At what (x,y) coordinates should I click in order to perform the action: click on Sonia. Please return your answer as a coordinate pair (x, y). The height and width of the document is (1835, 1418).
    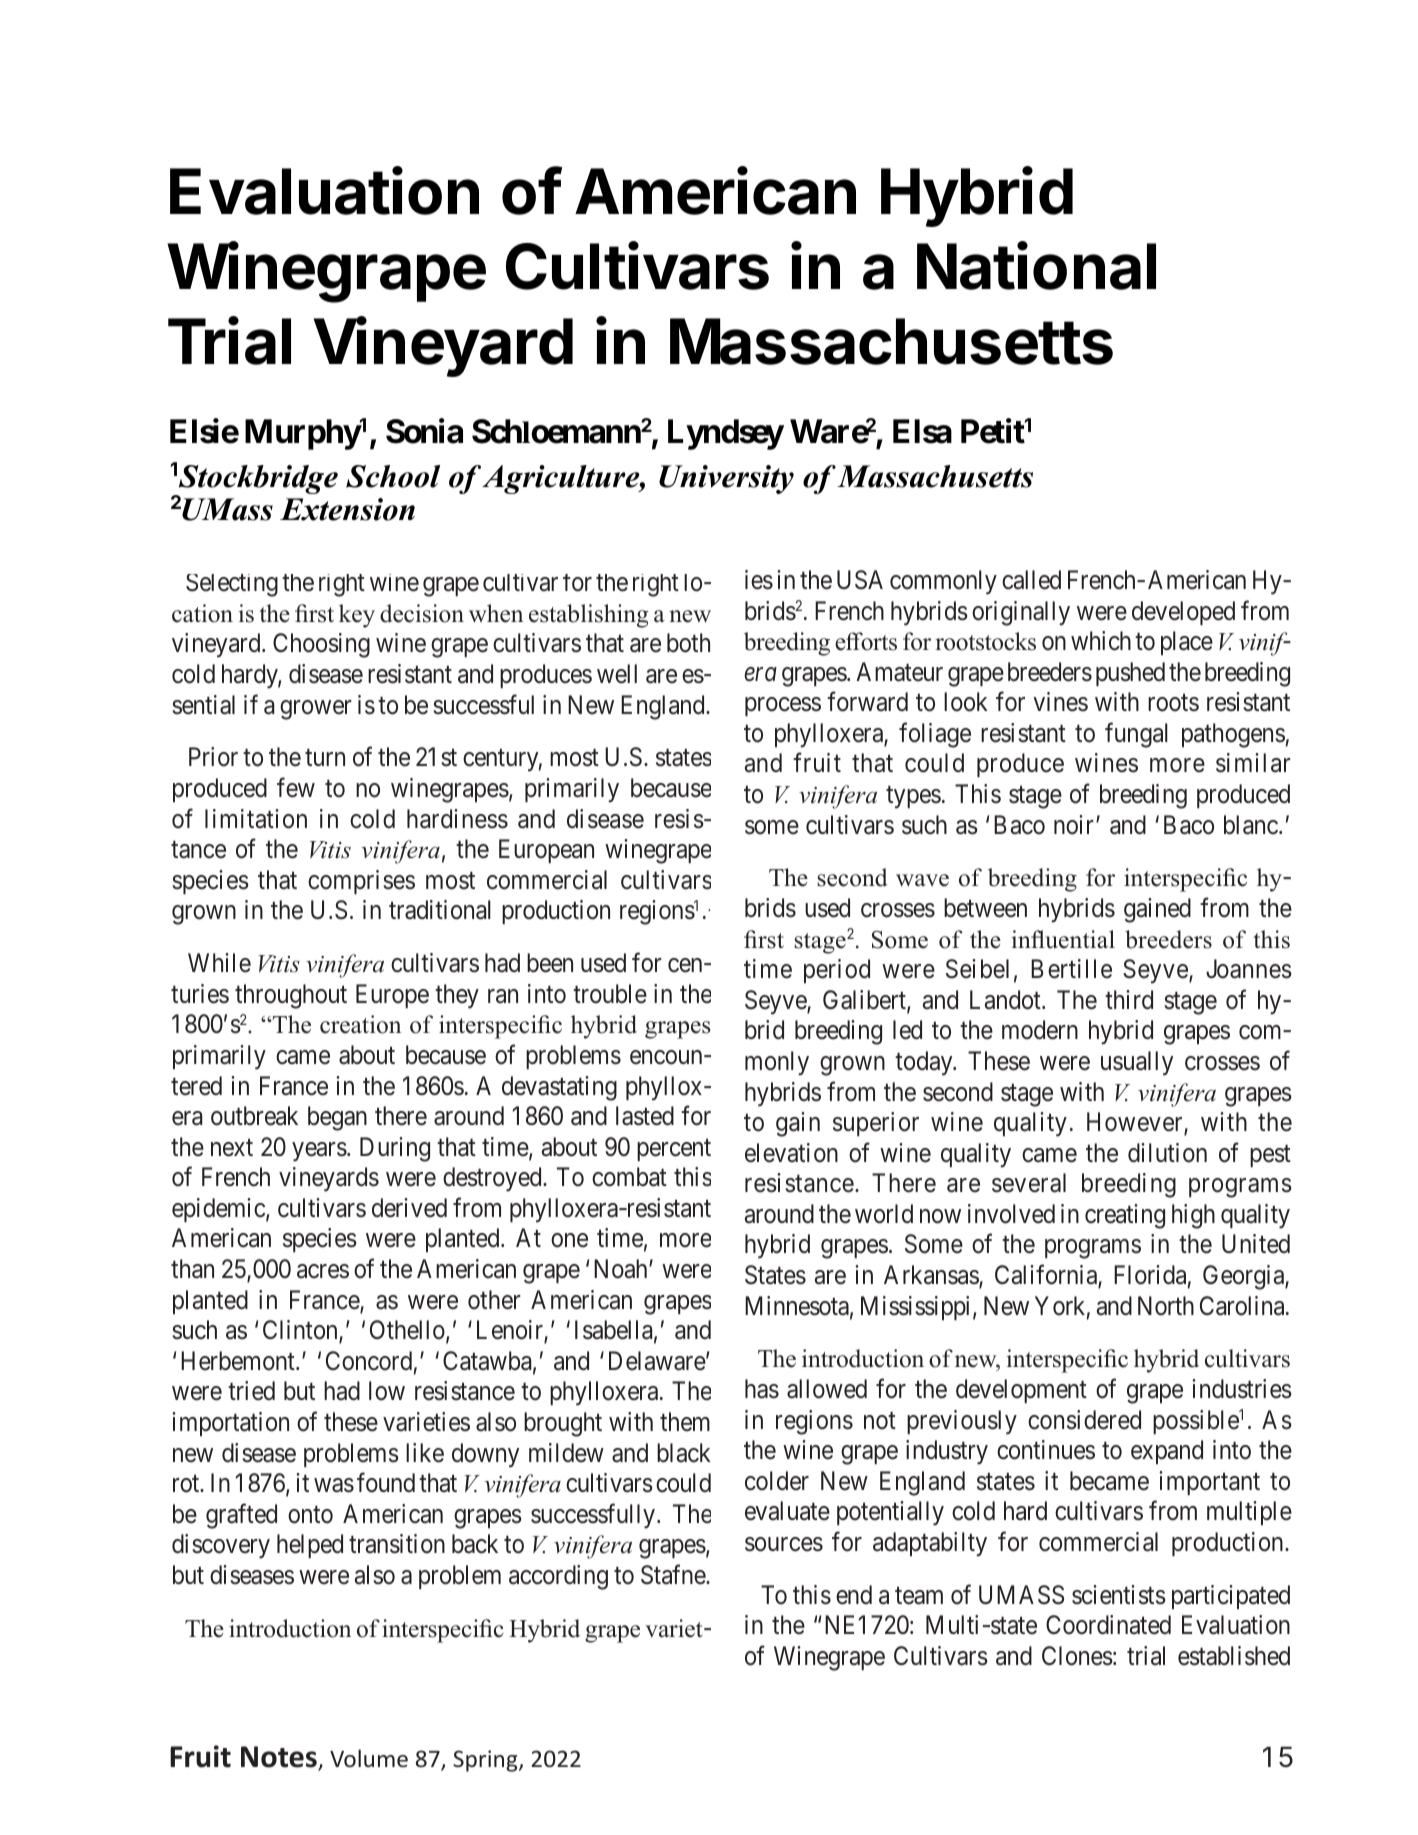
    Looking at the image, I should click on (424, 431).
